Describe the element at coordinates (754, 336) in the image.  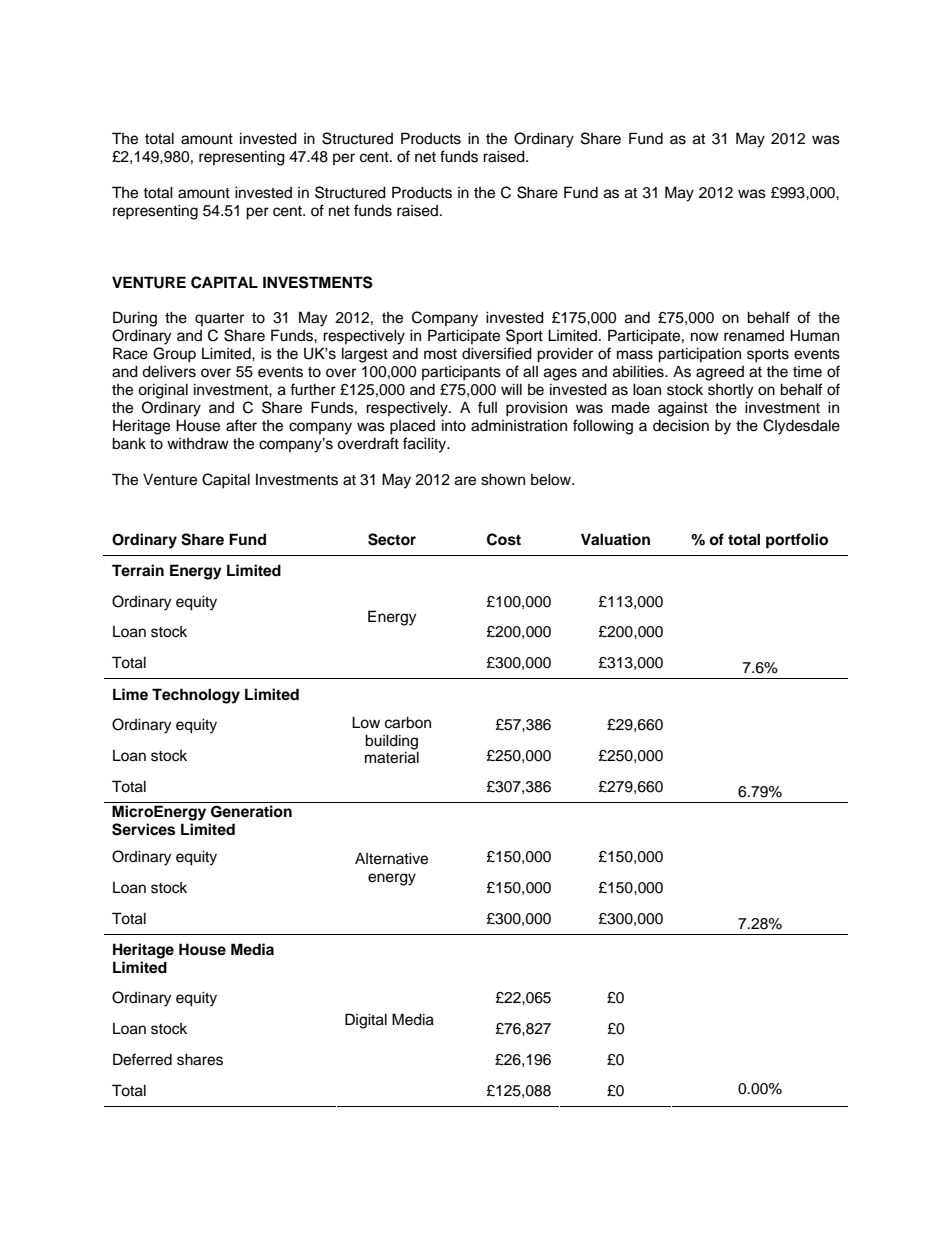
I see `renamed` at that location.
